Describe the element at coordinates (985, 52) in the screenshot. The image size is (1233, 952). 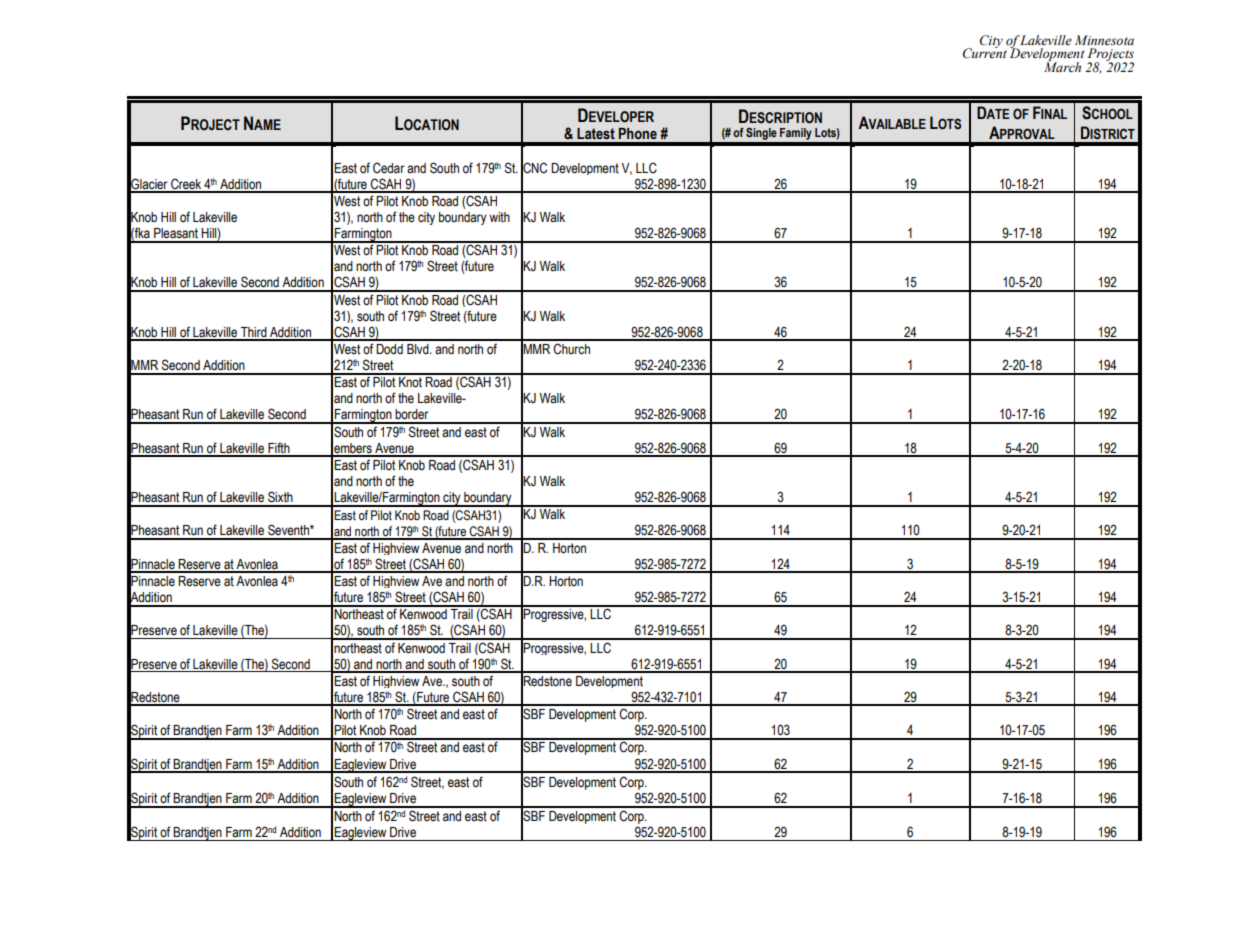
I see `Current` at that location.
